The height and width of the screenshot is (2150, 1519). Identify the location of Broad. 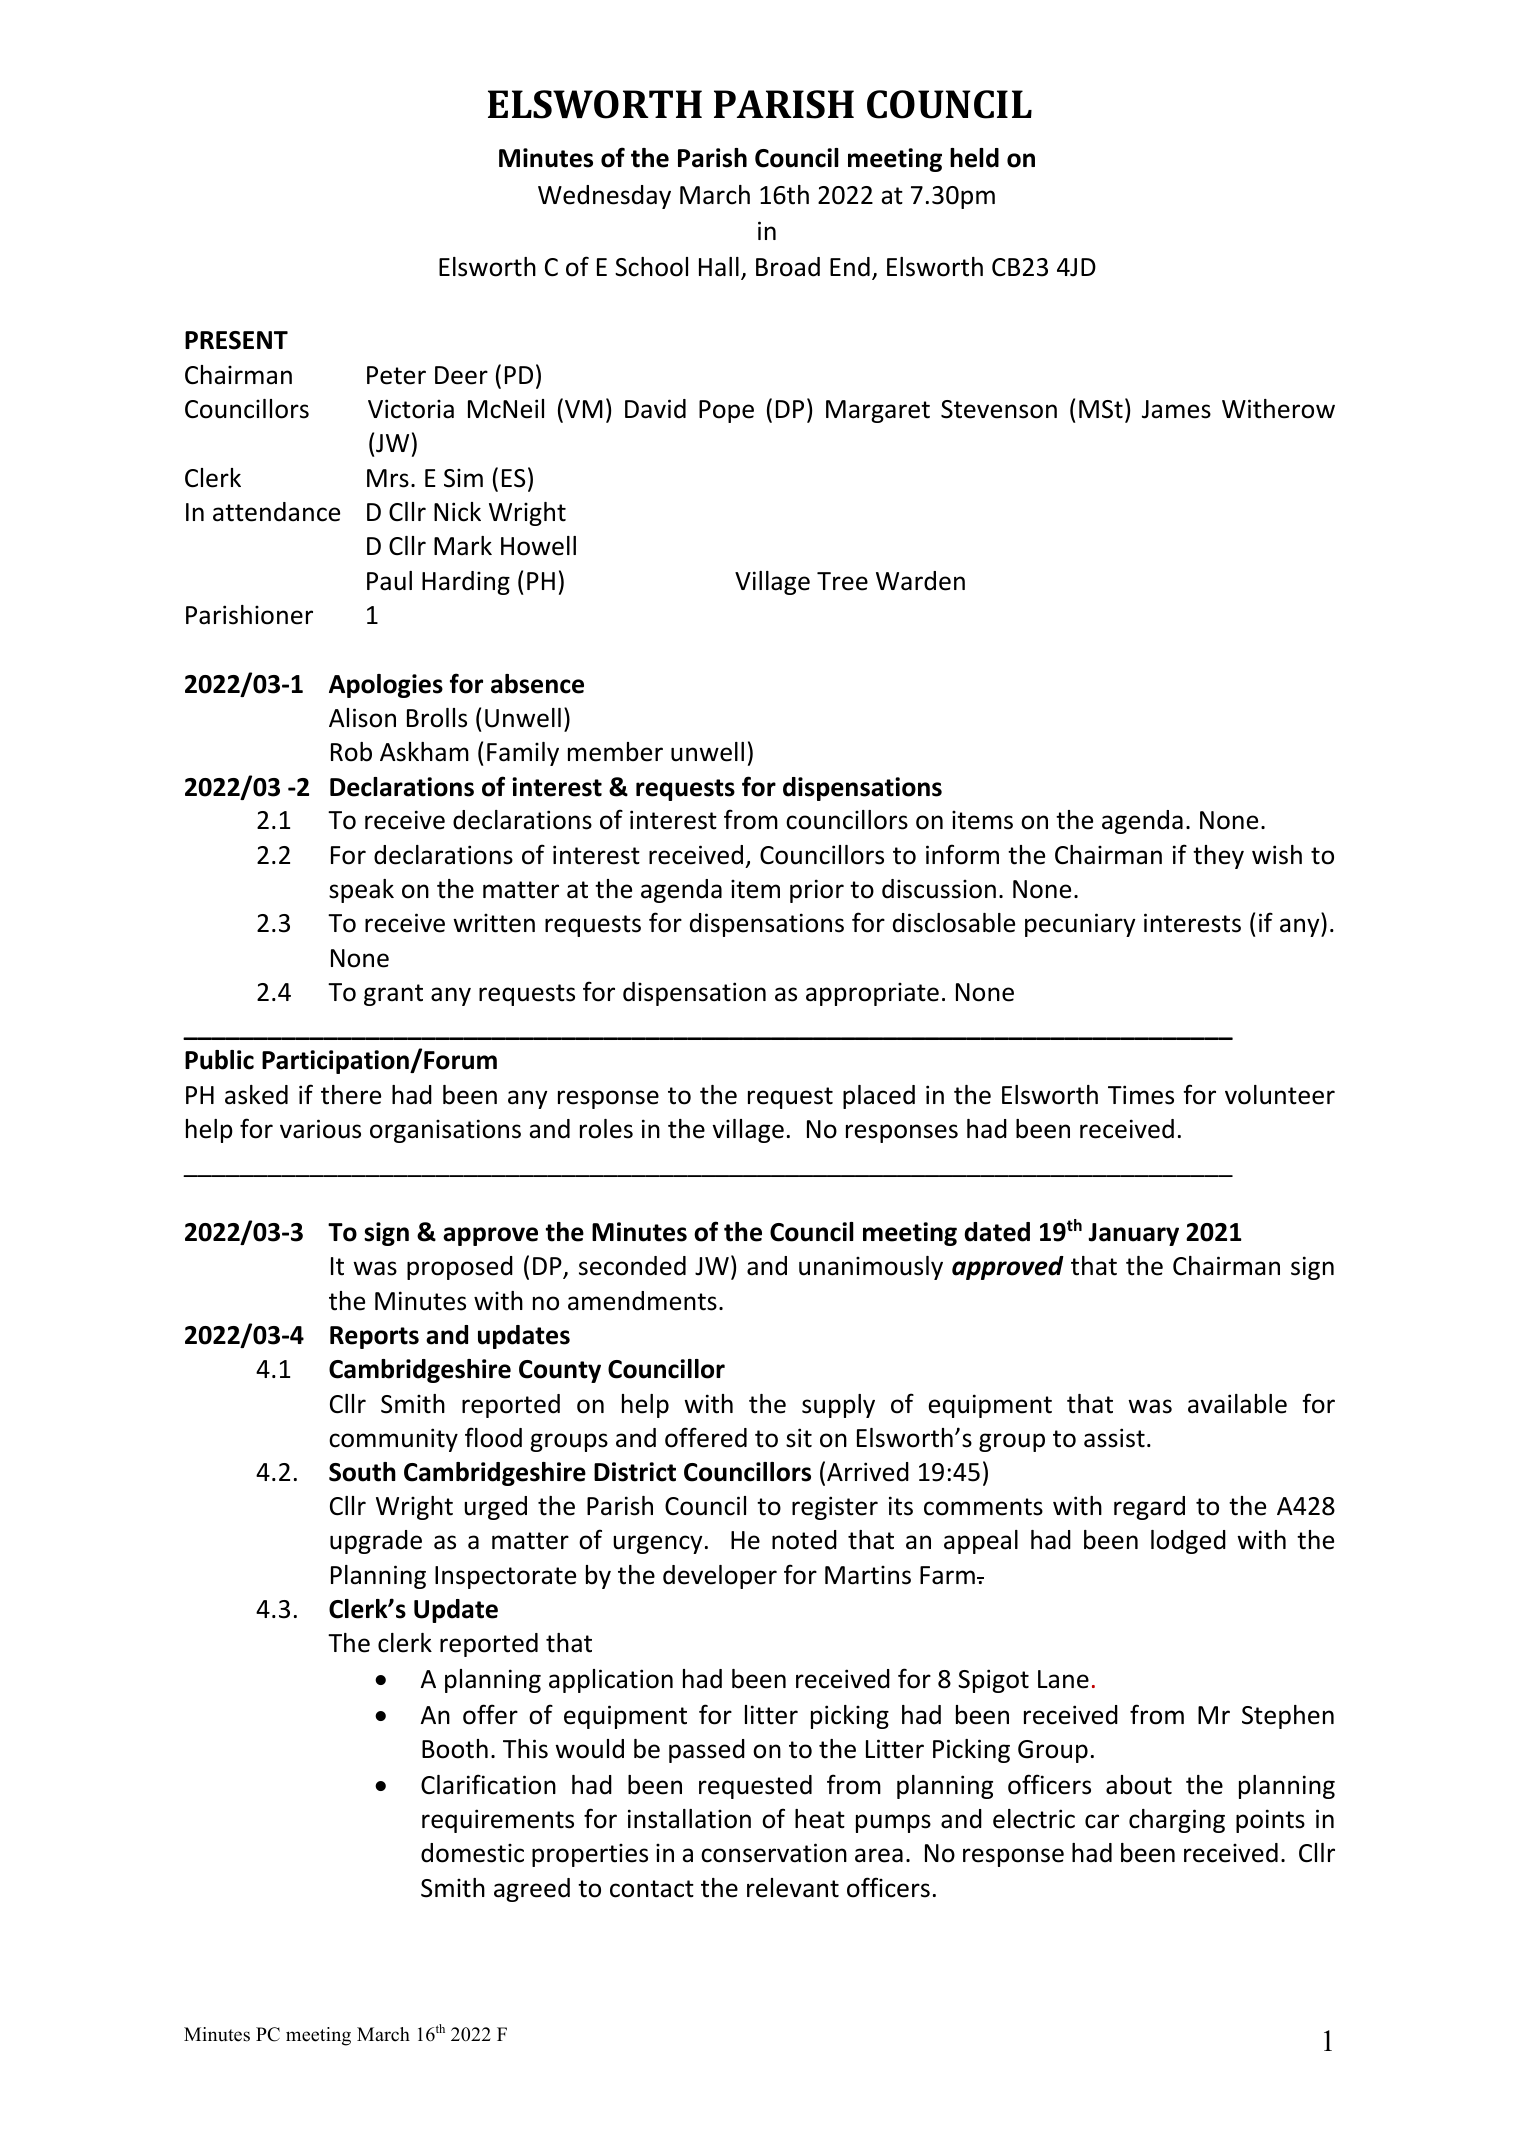
(788, 267).
